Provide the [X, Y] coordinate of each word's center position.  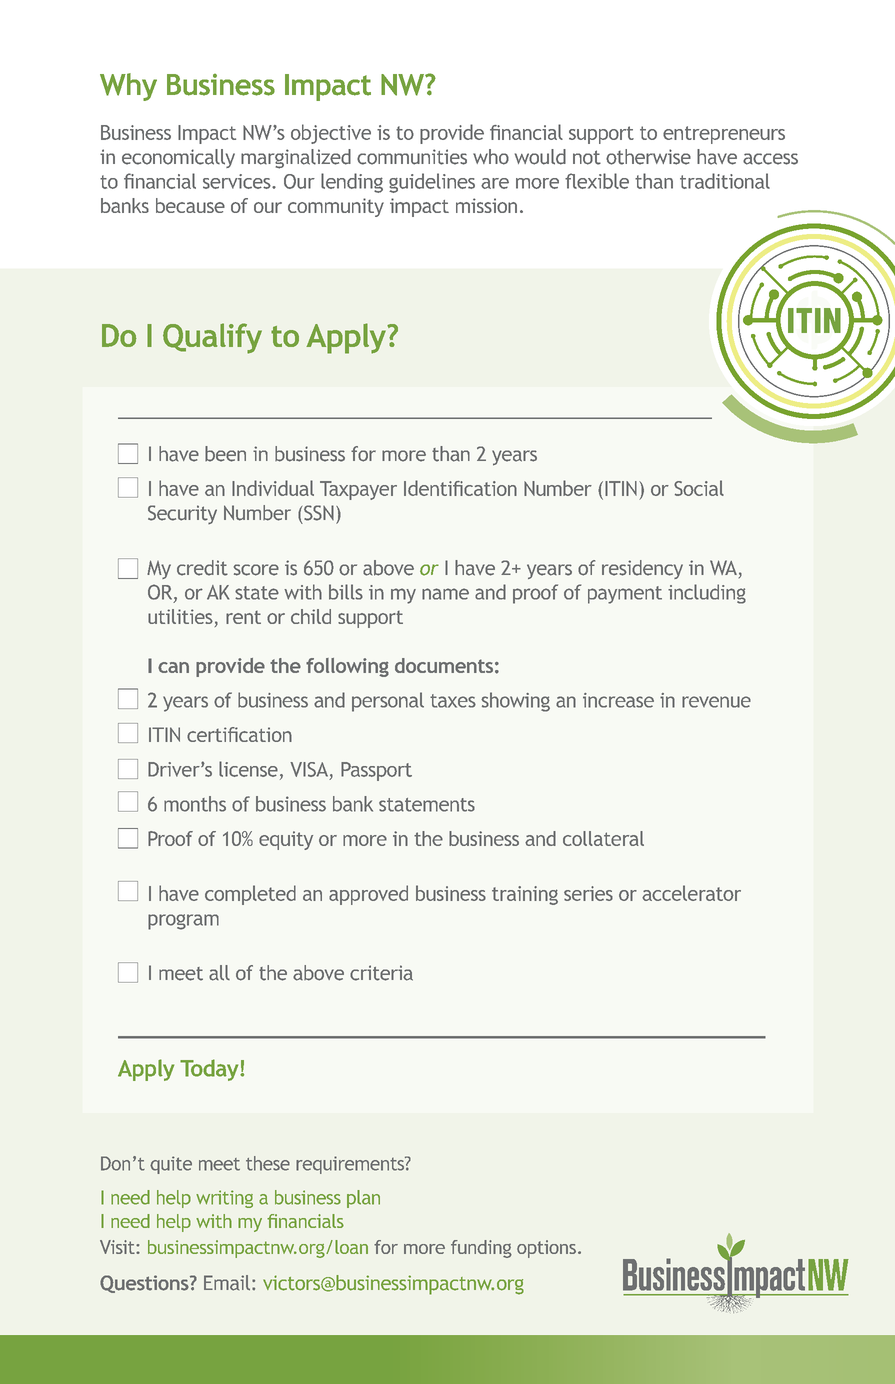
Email [227, 1283]
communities [412, 157]
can [173, 667]
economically [178, 158]
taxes [453, 701]
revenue [716, 702]
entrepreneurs [724, 135]
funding [481, 1249]
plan [363, 1199]
